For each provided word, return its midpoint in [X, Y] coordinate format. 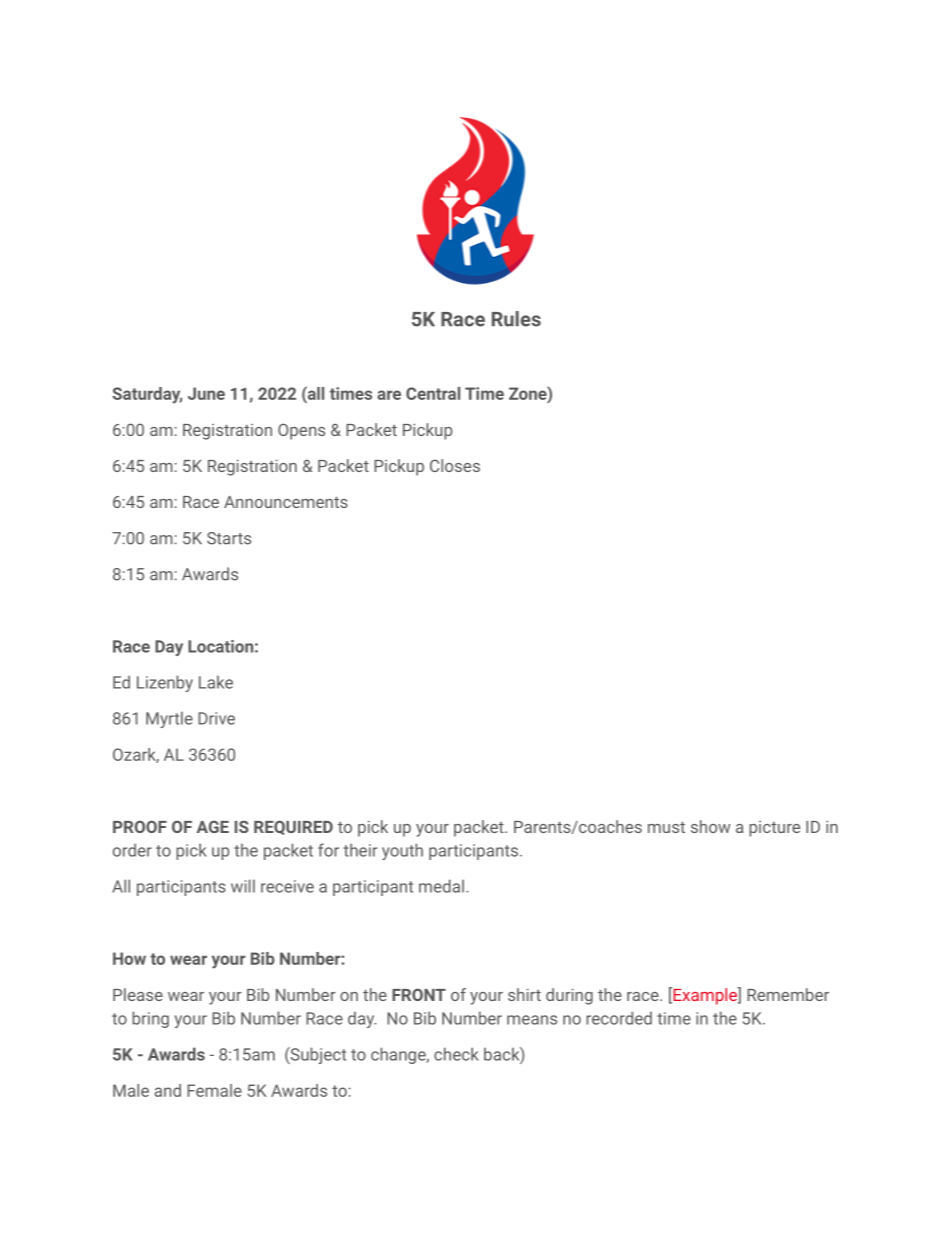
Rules [516, 319]
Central [433, 393]
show [711, 826]
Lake [216, 682]
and [168, 1090]
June [206, 393]
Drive [216, 718]
